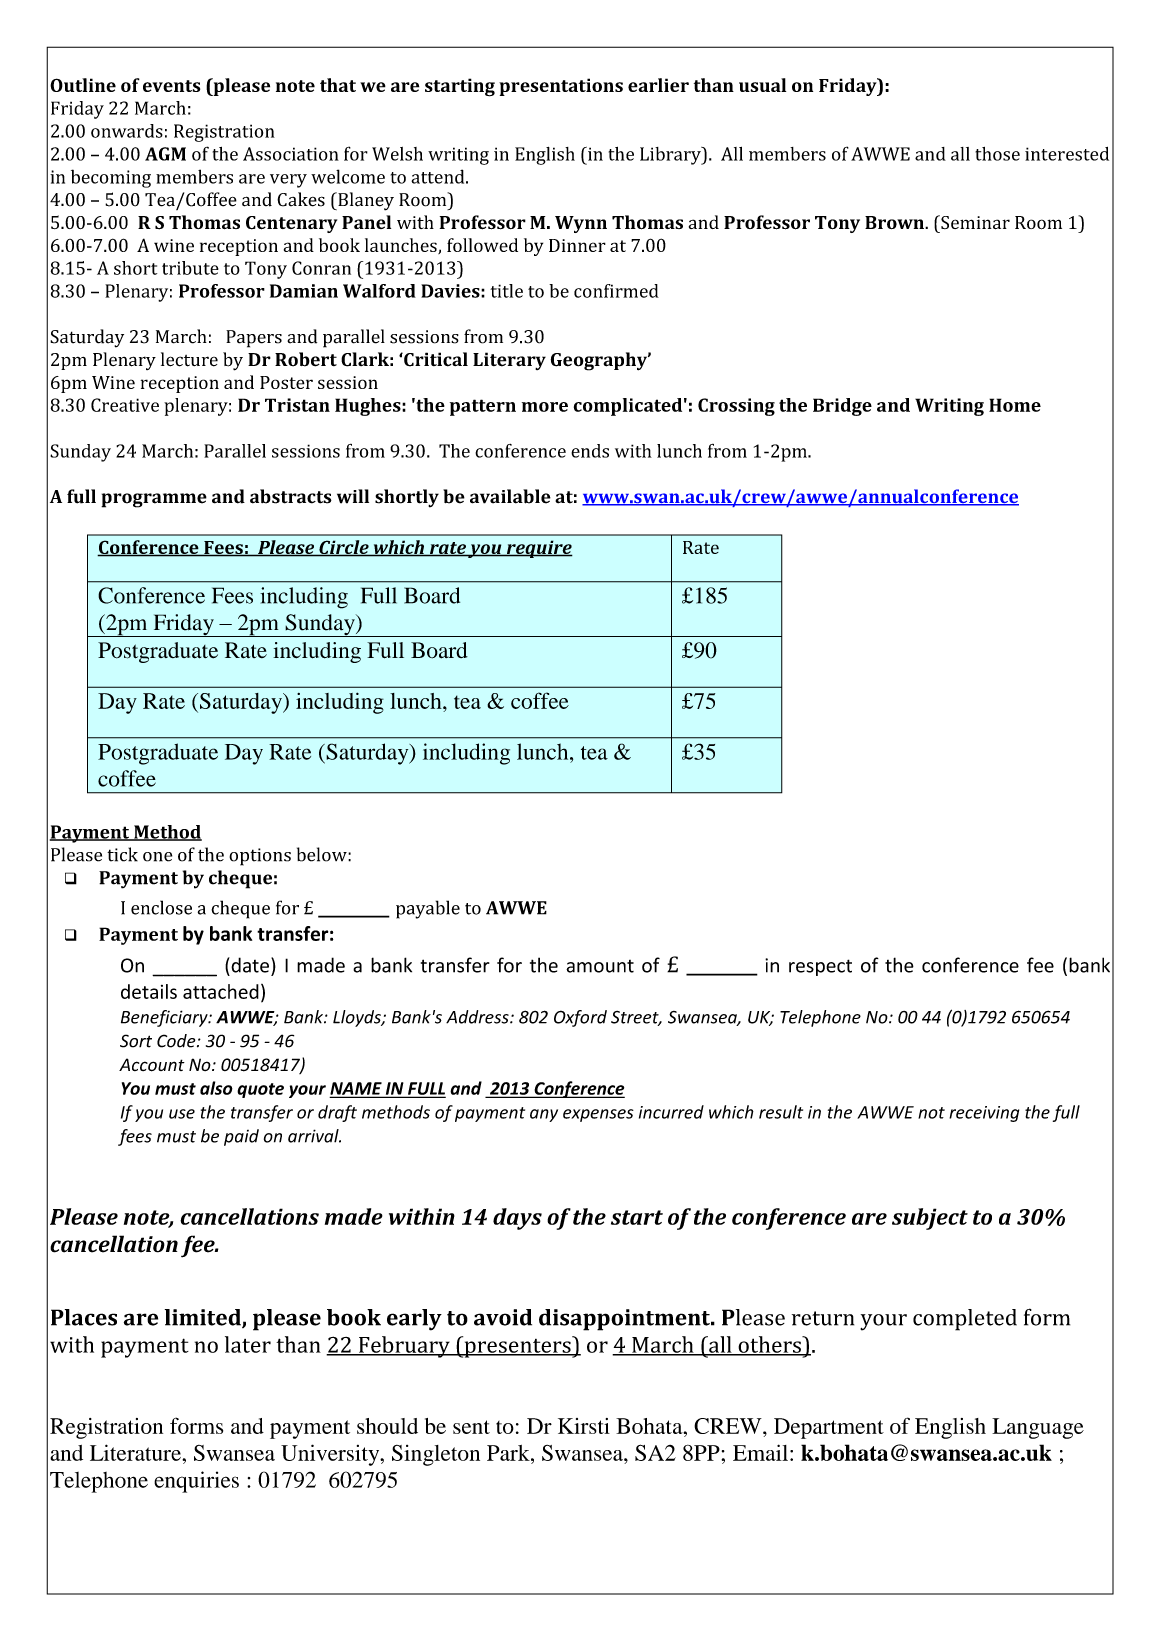 The image size is (1160, 1641). I want to click on Circle, so click(344, 548).
